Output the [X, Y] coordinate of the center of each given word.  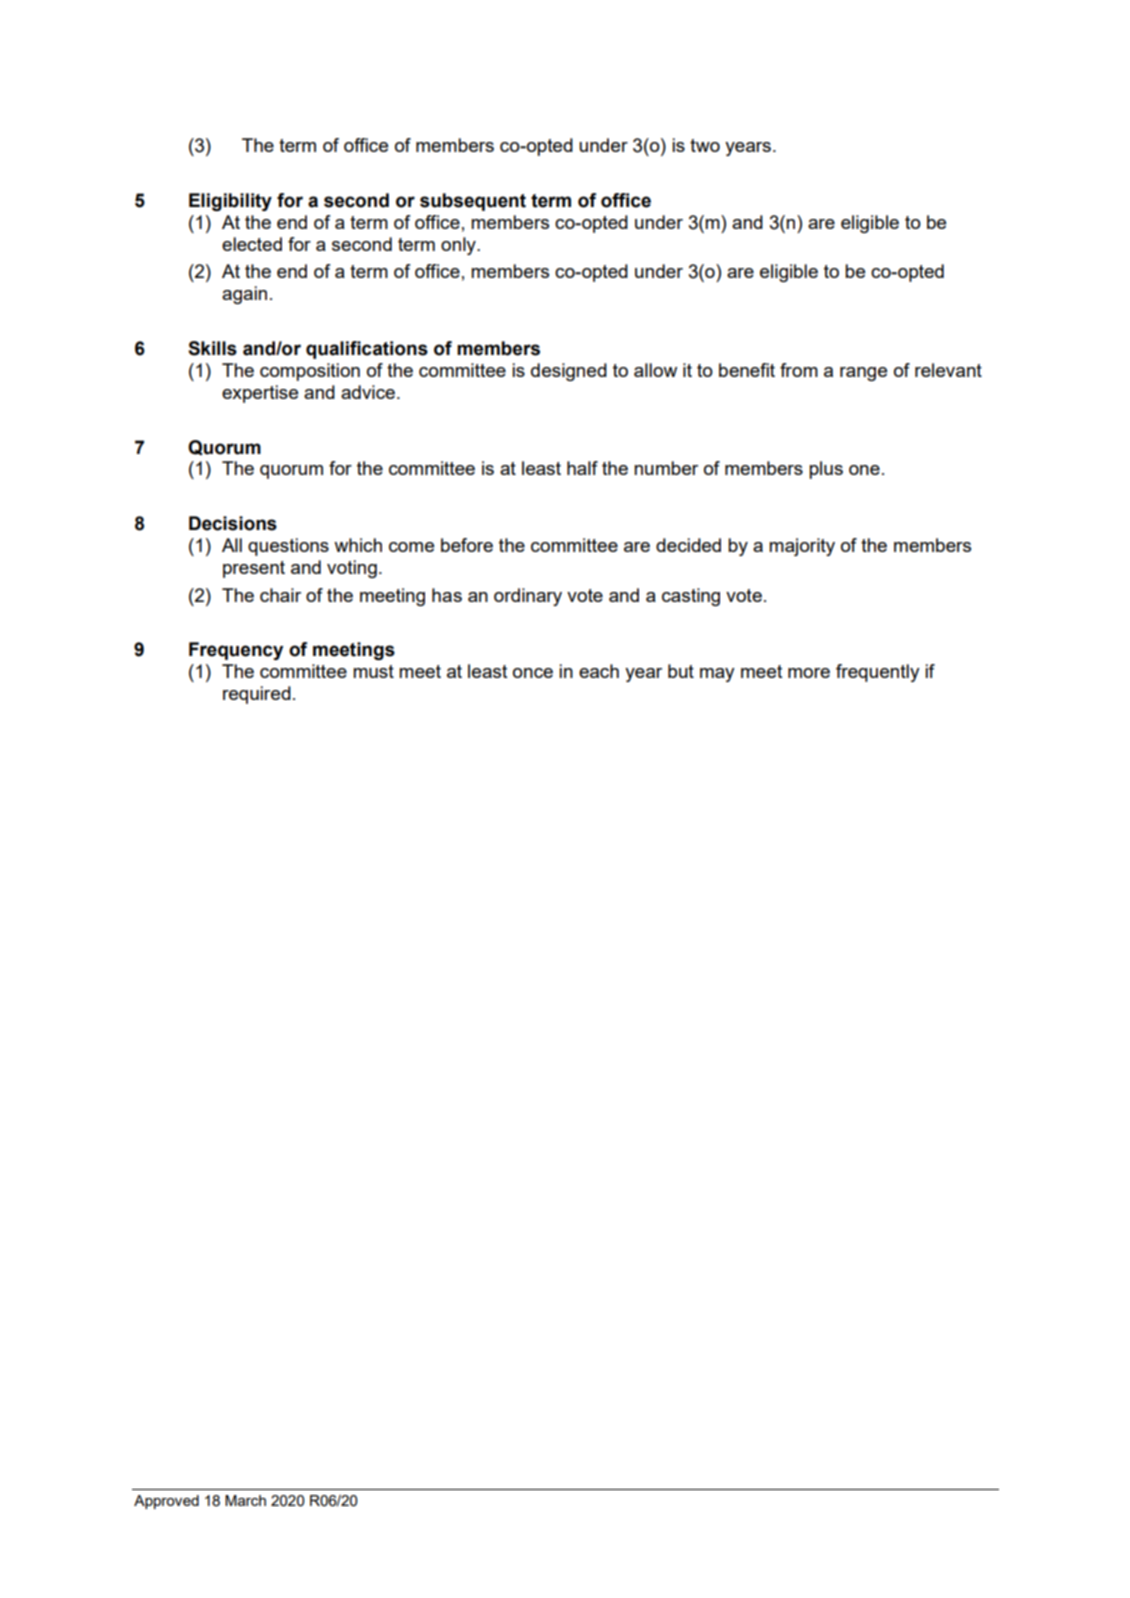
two [705, 145]
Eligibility [230, 202]
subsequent [473, 202]
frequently [878, 673]
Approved [166, 1502]
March [245, 1500]
